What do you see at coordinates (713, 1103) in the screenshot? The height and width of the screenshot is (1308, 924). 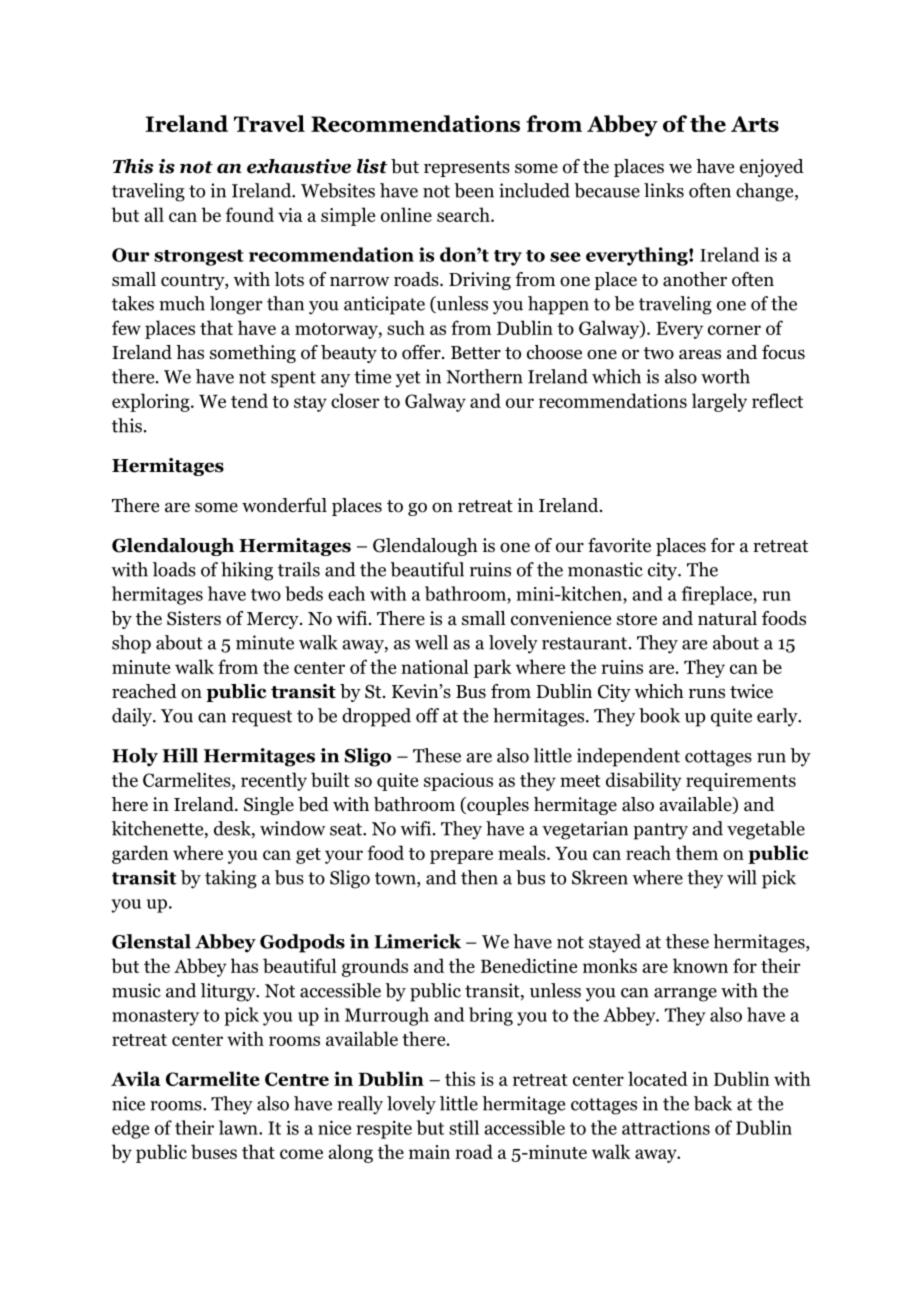 I see `back` at bounding box center [713, 1103].
